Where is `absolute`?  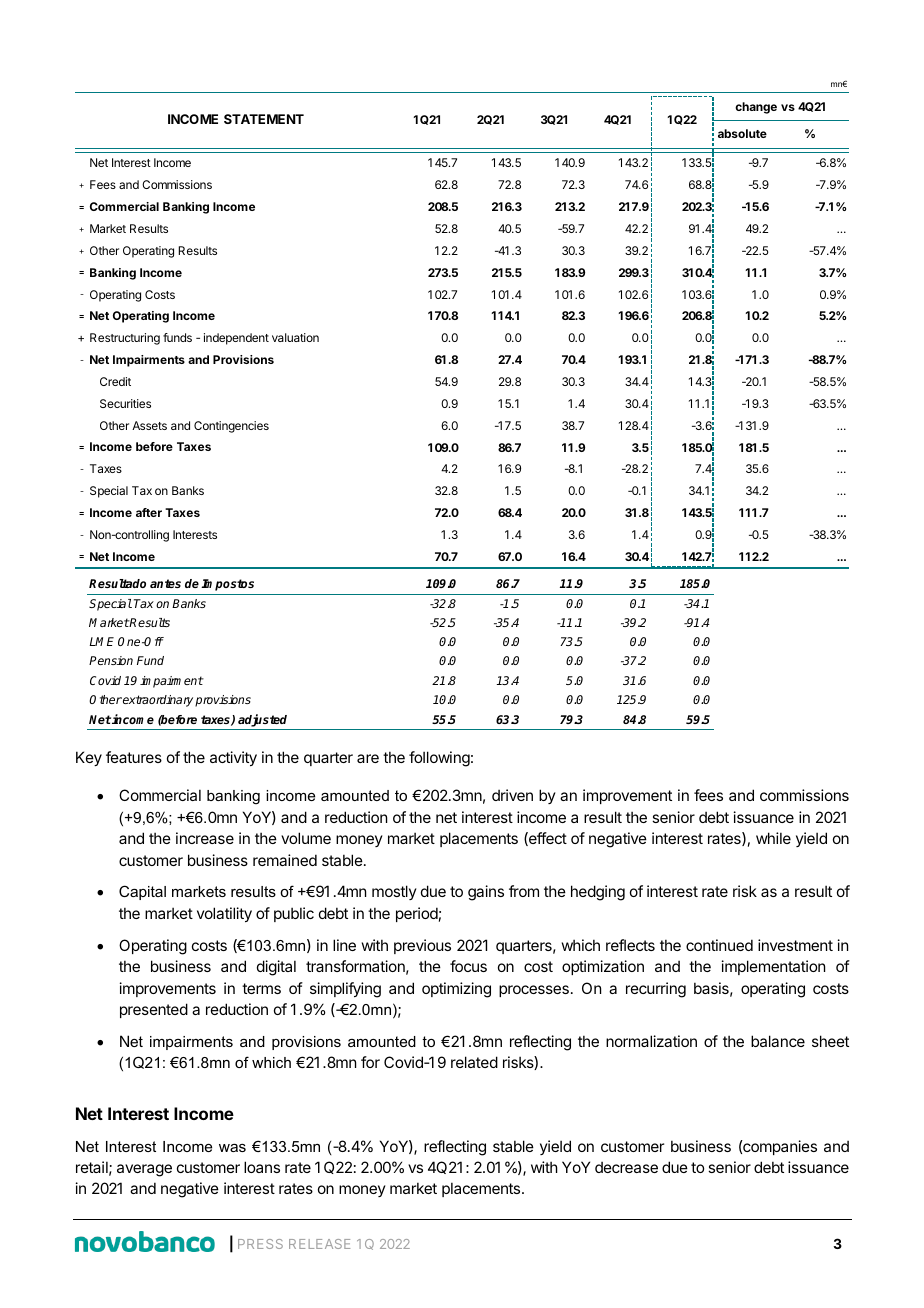
absolute is located at coordinates (742, 133).
